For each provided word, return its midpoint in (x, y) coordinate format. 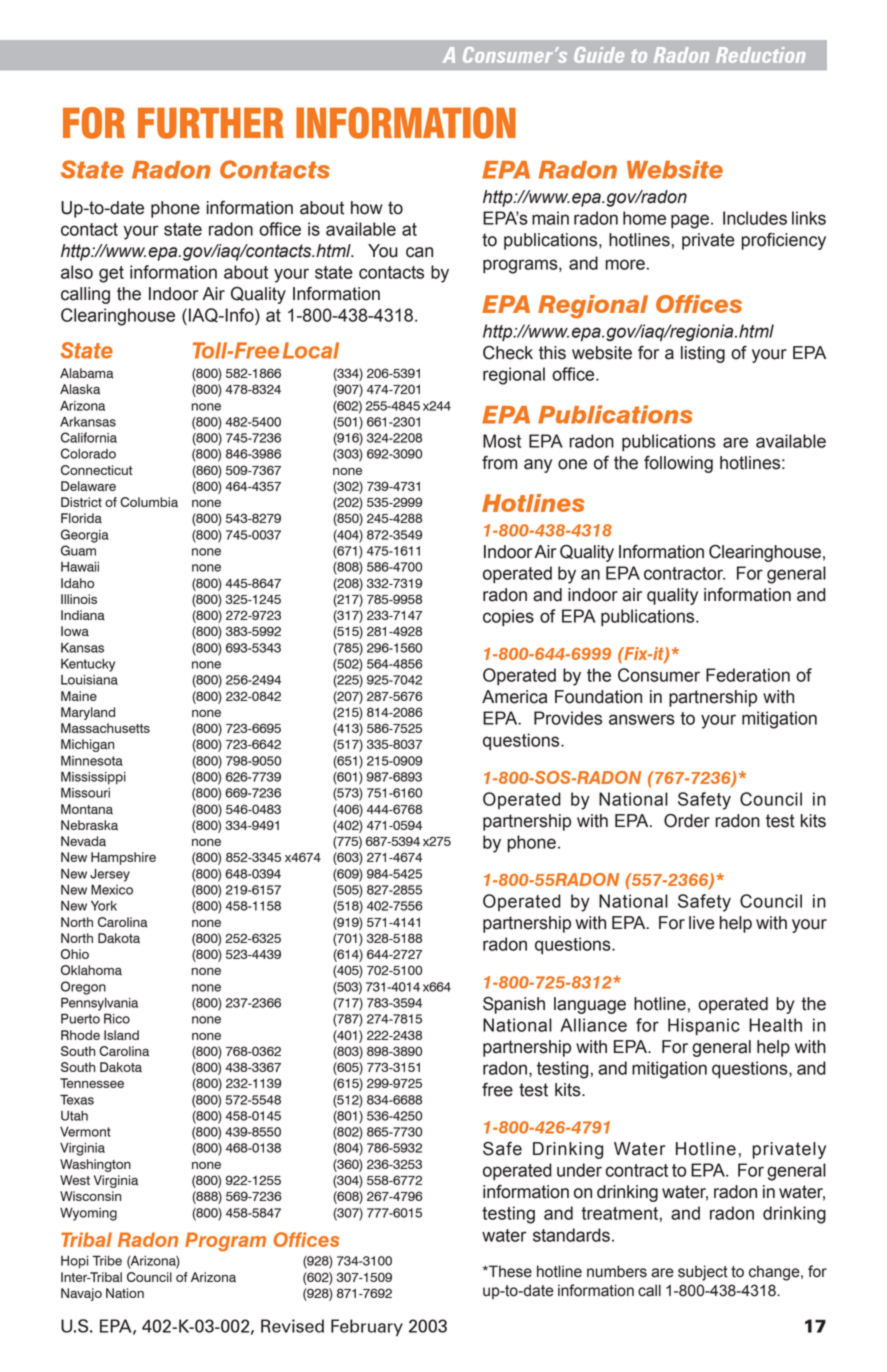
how (367, 208)
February (367, 1327)
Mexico (112, 889)
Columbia (149, 502)
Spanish (514, 1005)
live (702, 923)
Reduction (760, 55)
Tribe (107, 1260)
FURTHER (211, 123)
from (499, 463)
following (678, 464)
